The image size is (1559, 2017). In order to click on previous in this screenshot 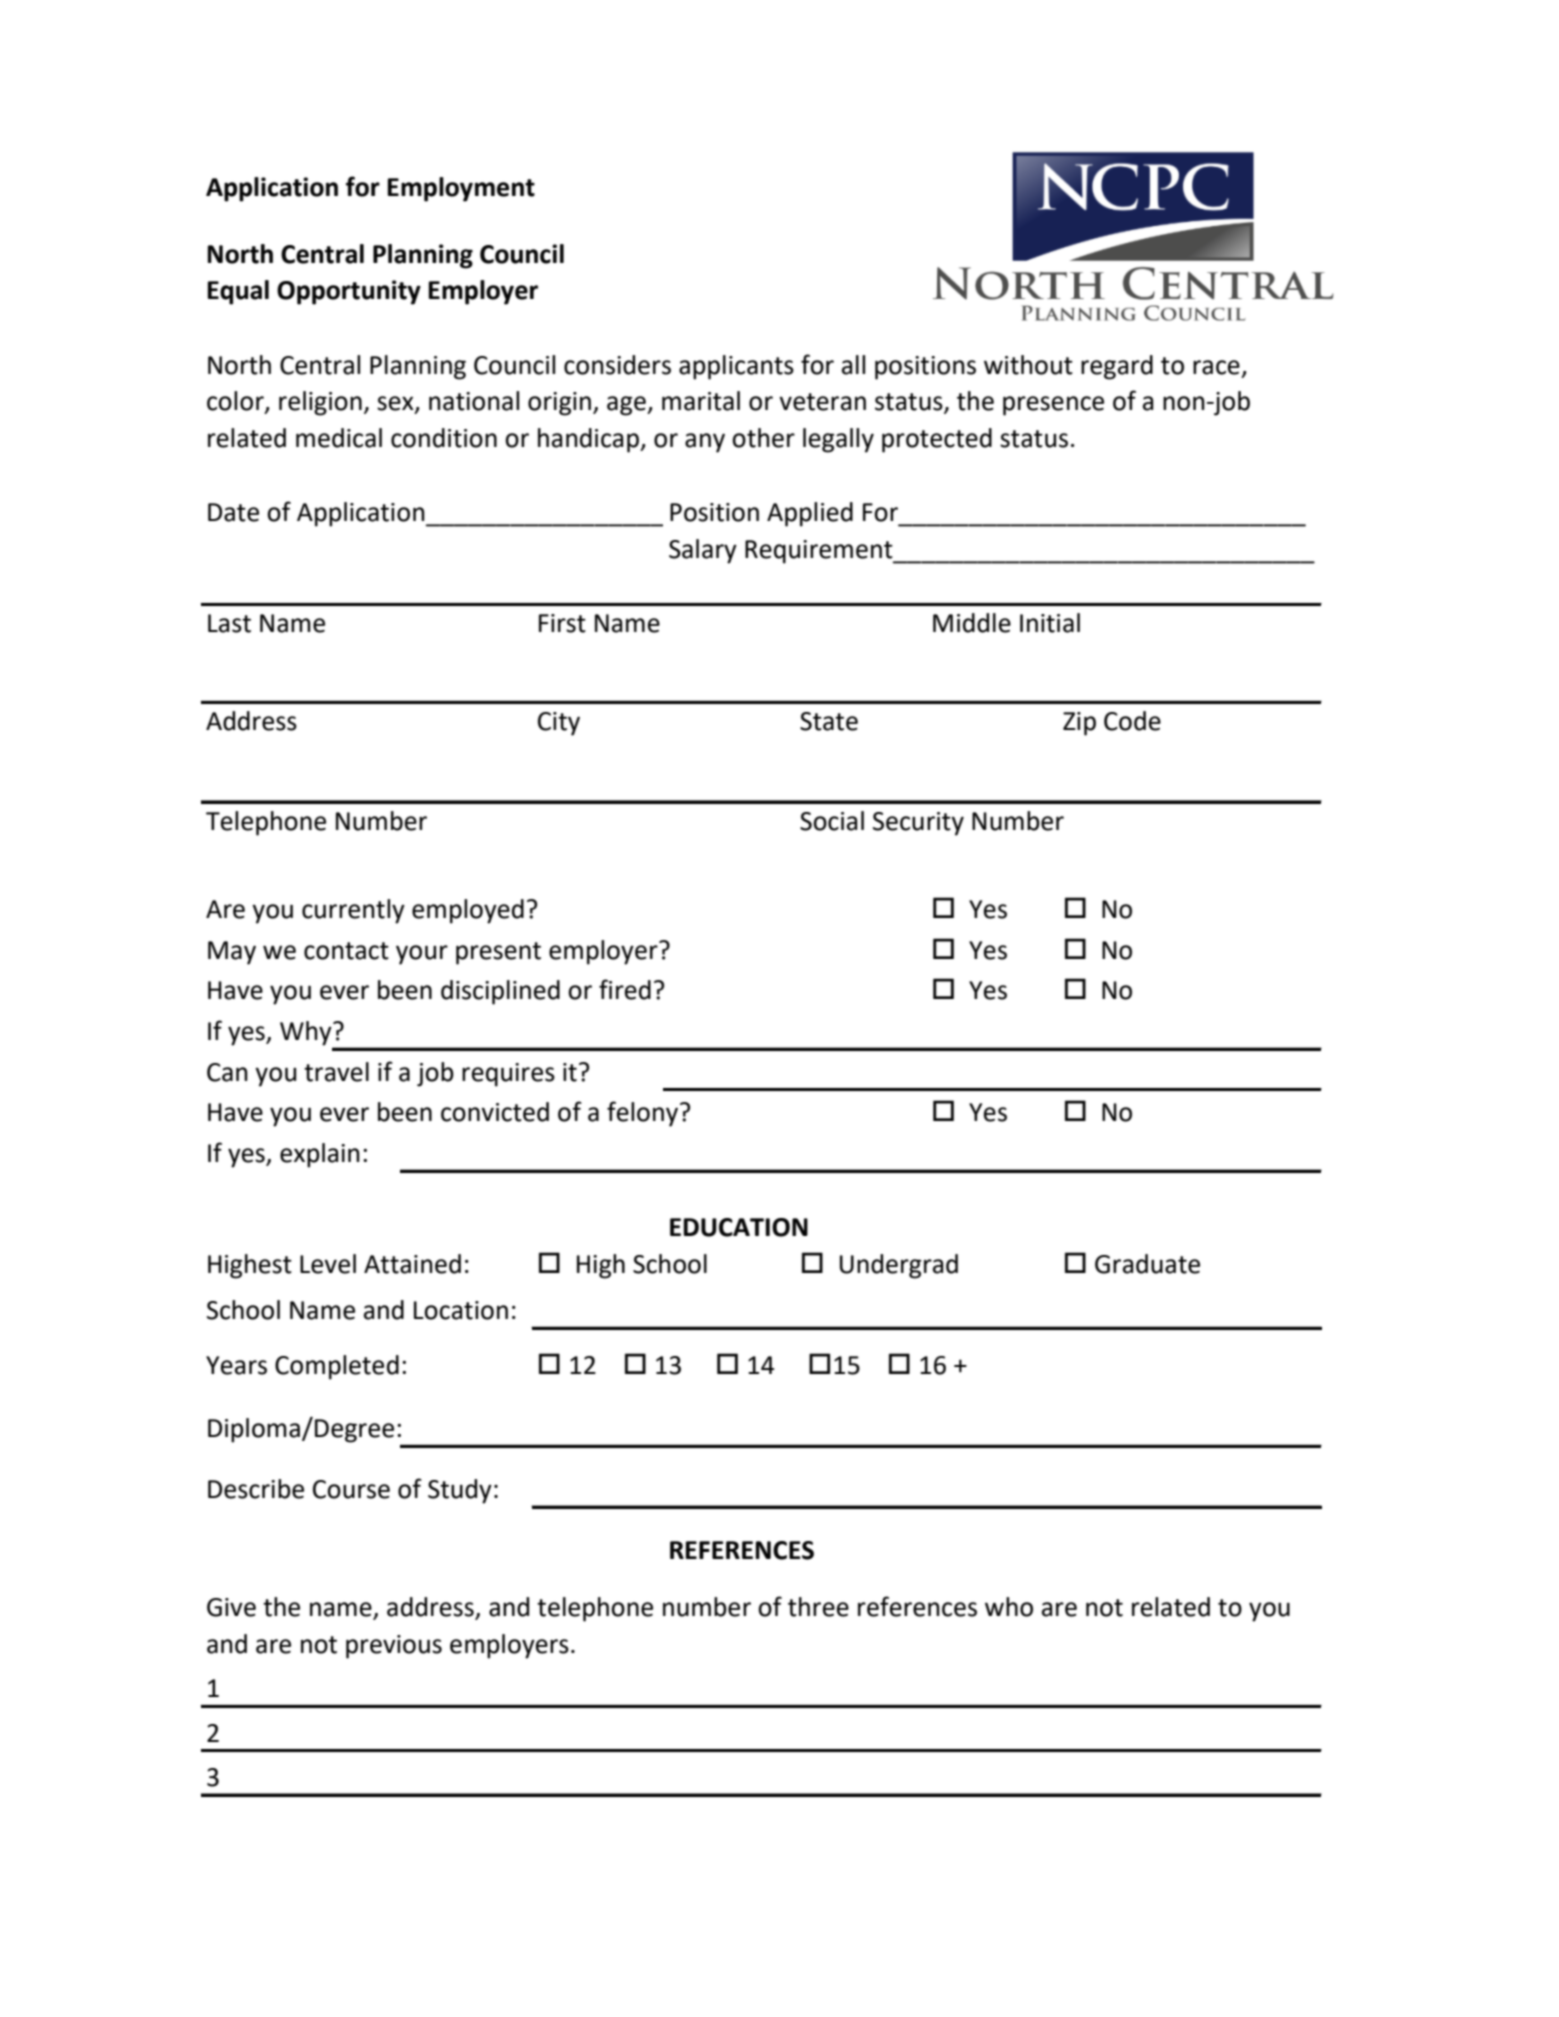, I will do `click(394, 1647)`.
